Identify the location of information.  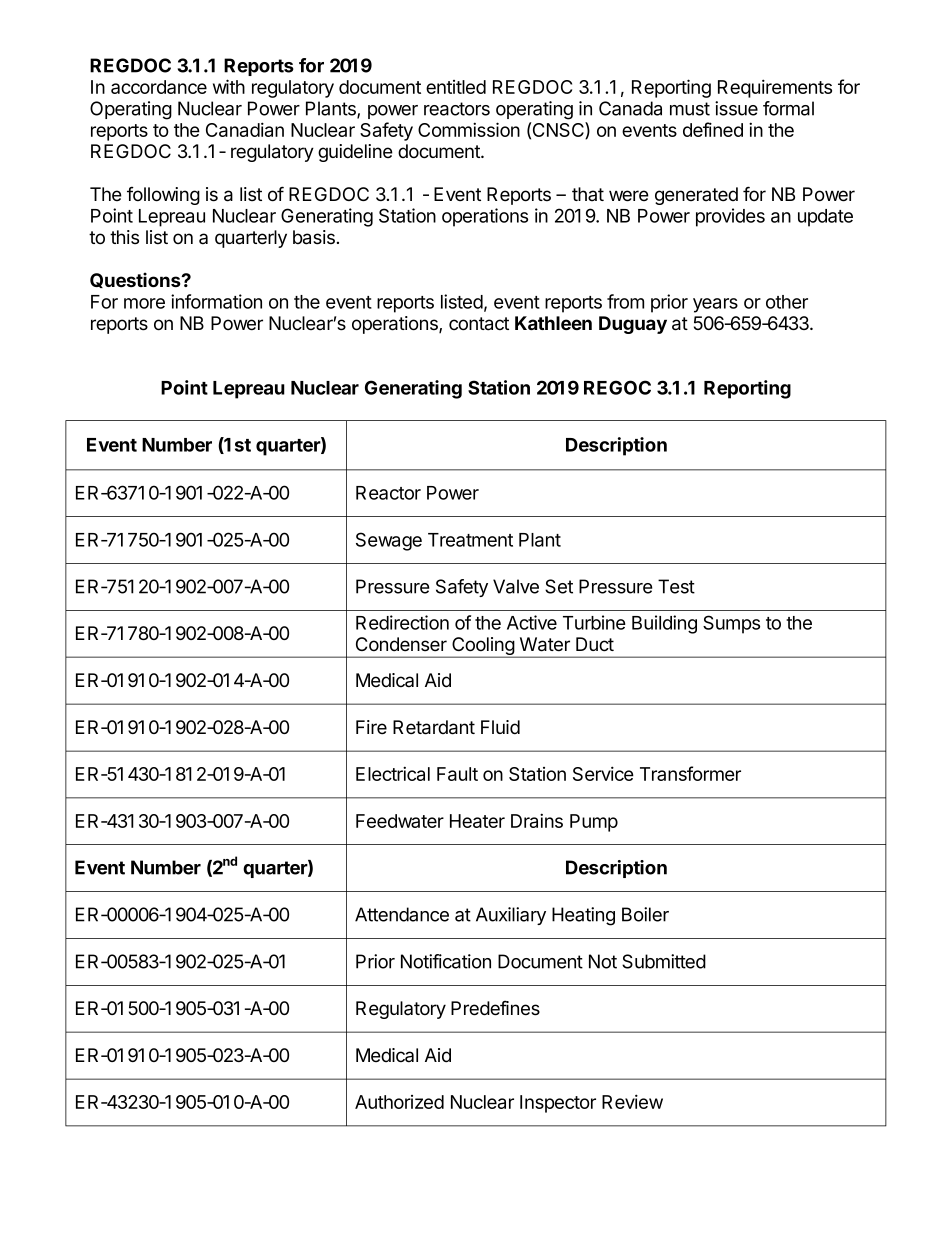
(216, 301).
